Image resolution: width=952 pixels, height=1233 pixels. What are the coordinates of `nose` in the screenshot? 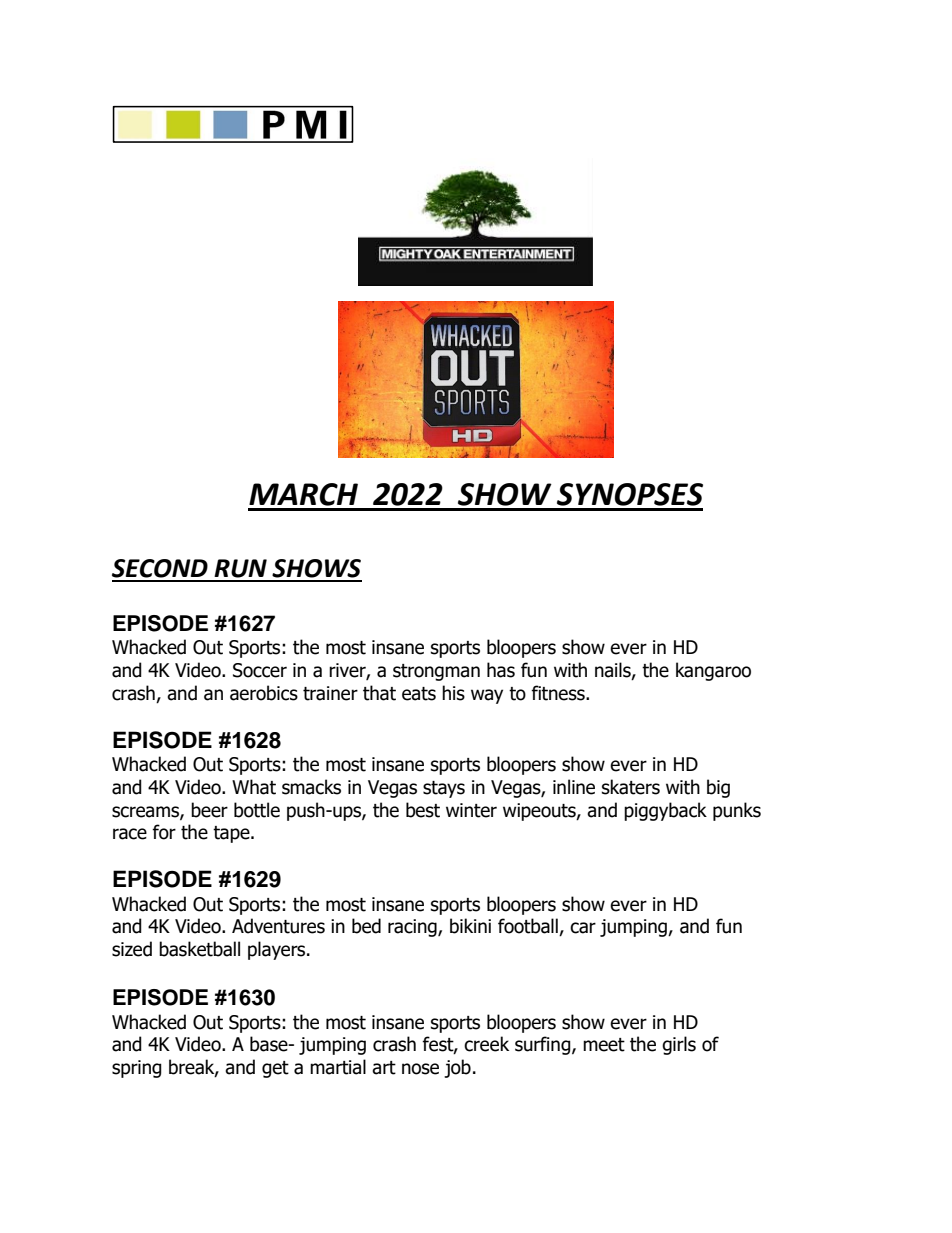 It's located at (420, 1069).
